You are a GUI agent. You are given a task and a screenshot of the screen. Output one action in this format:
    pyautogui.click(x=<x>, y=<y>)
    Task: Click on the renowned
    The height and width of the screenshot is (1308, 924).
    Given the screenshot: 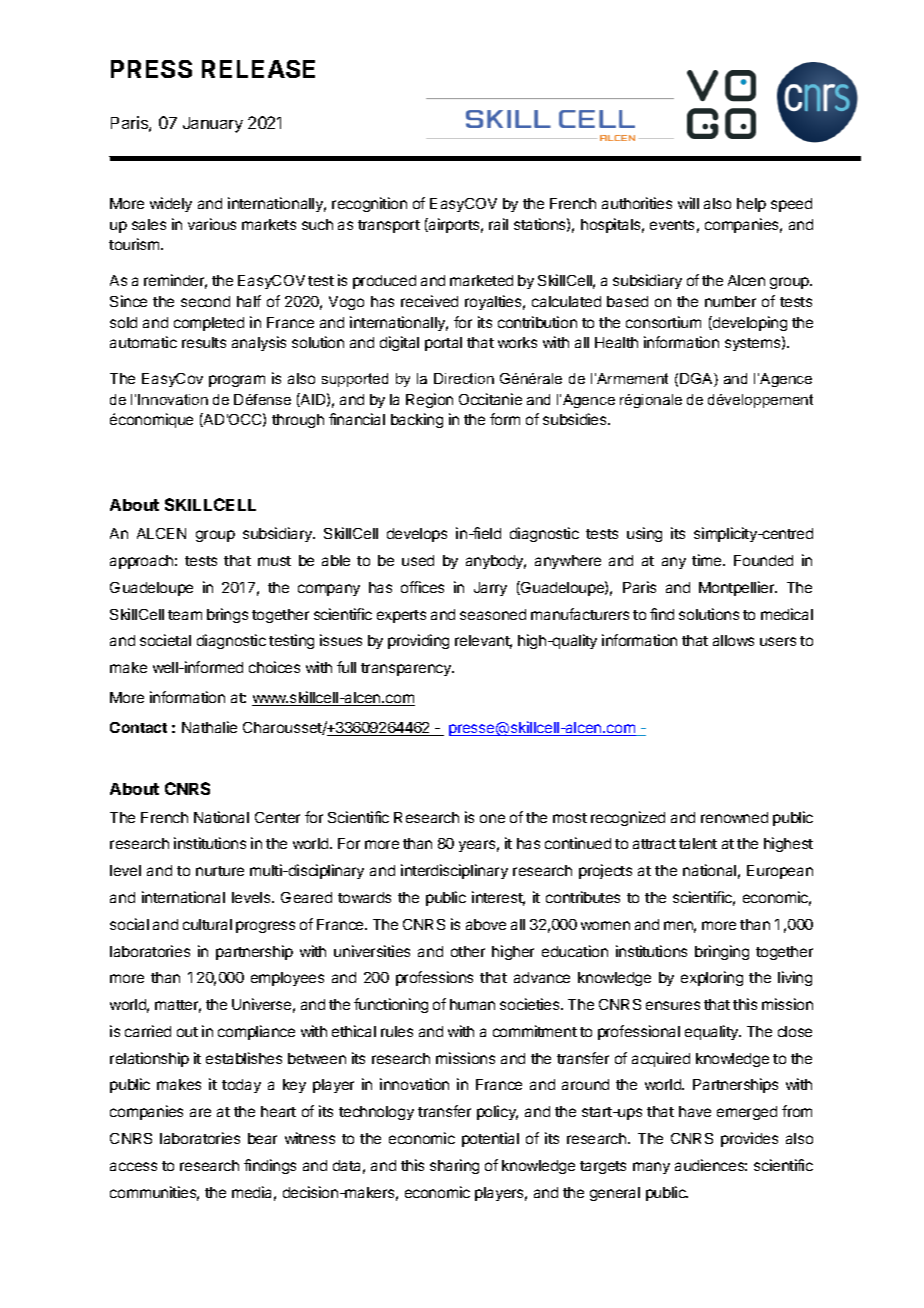 What is the action you would take?
    pyautogui.click(x=734, y=817)
